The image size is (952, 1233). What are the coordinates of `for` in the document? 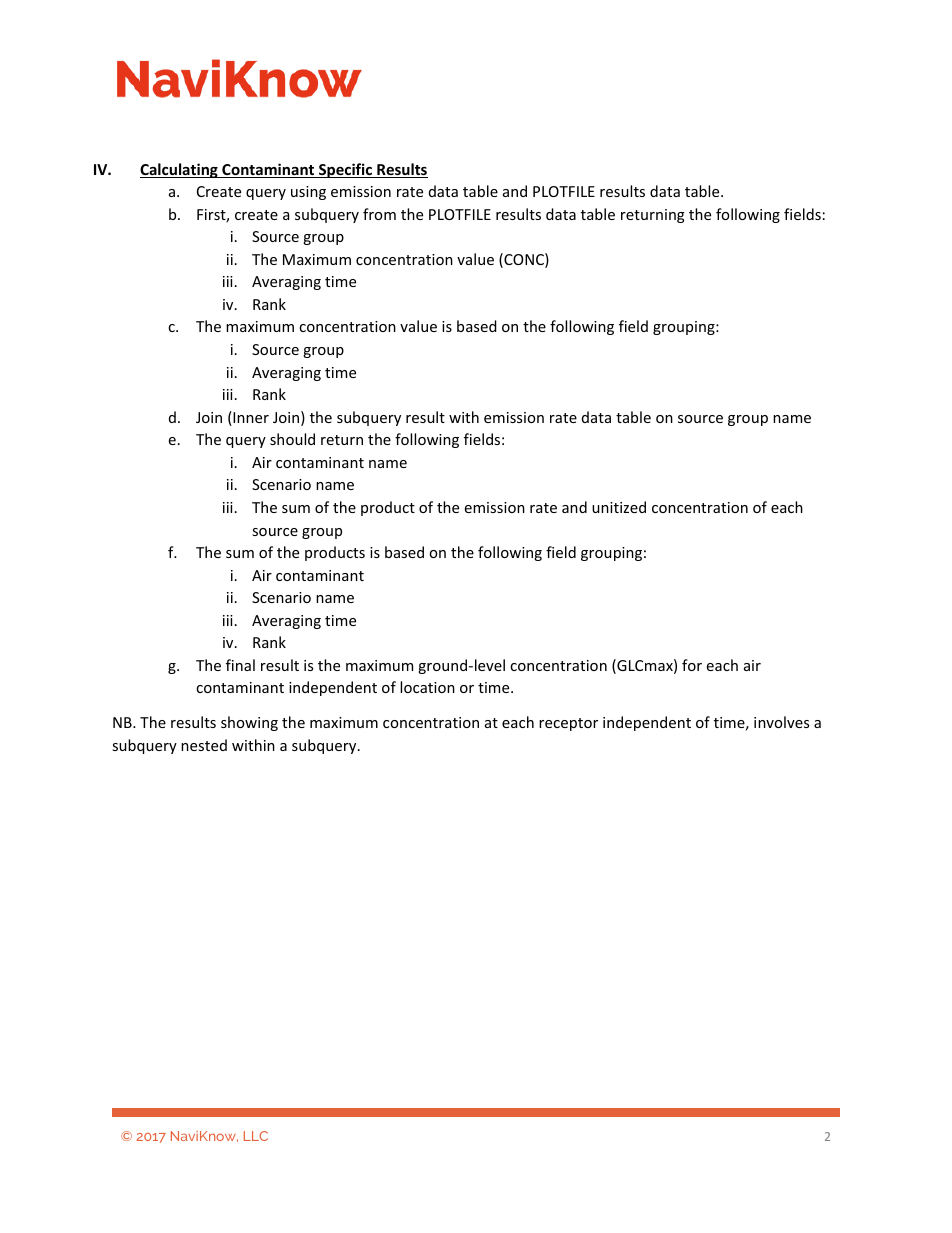 It's located at (692, 665).
